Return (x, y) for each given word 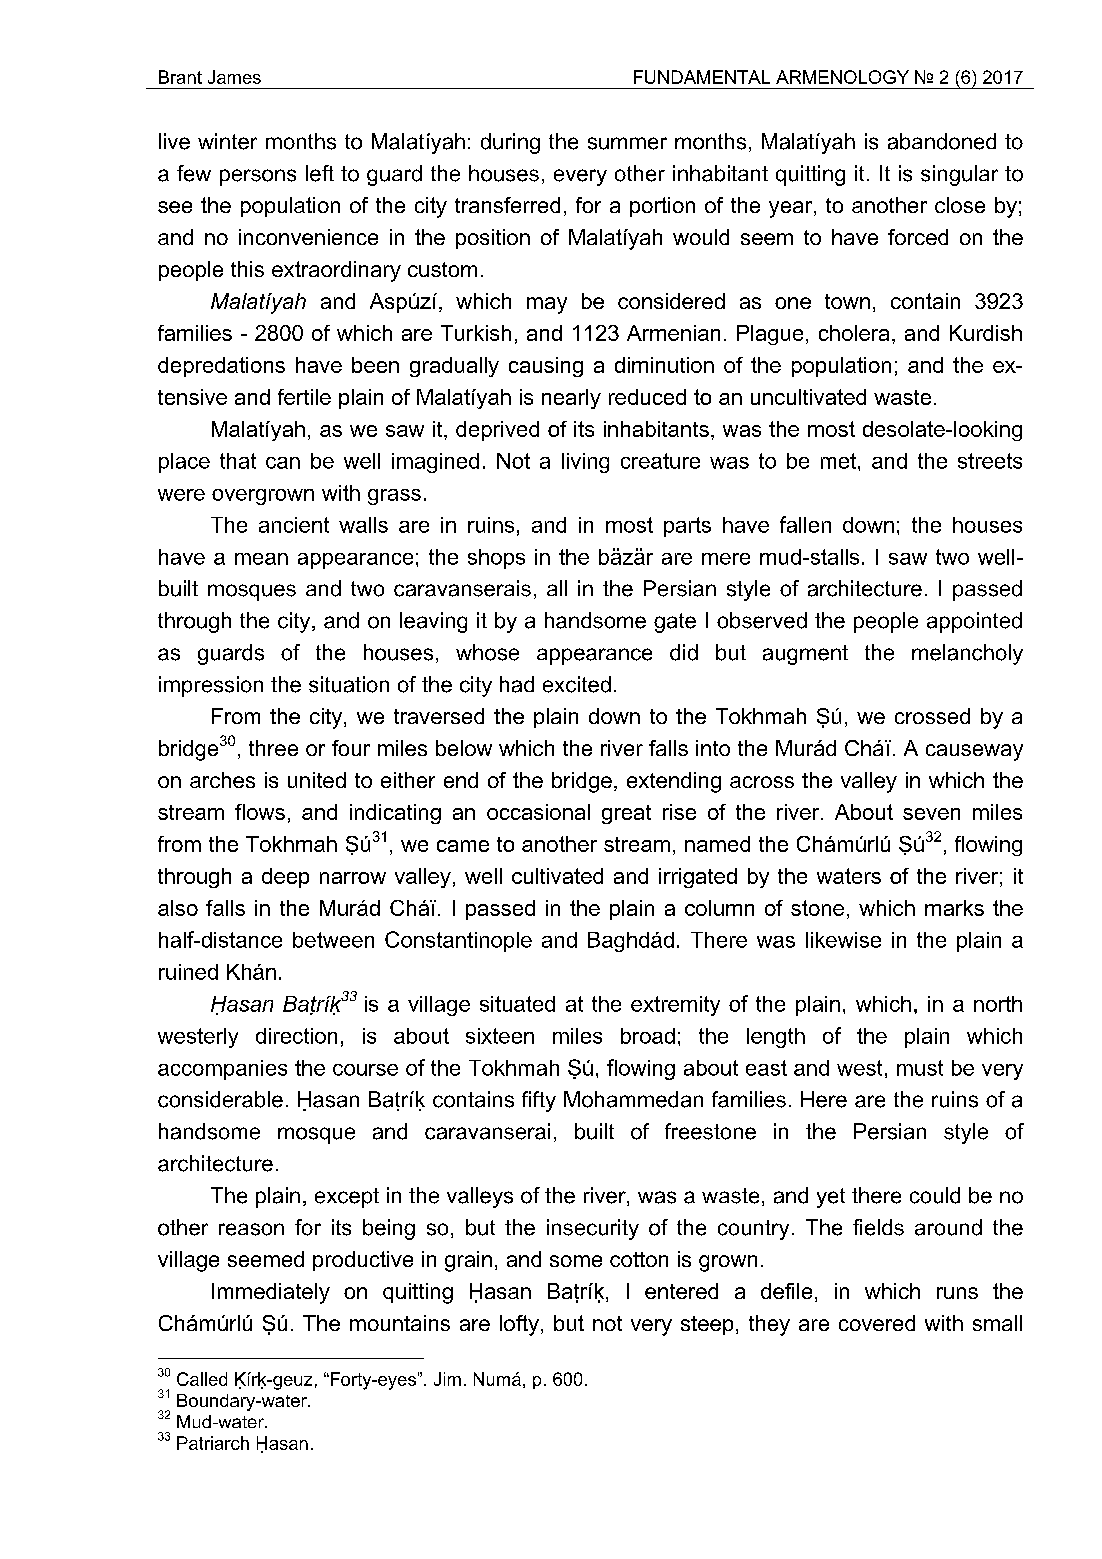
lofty (519, 1325)
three (273, 748)
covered (877, 1323)
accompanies (222, 1070)
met (840, 461)
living (585, 463)
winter (227, 141)
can (283, 463)
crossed (932, 716)
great (626, 814)
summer (627, 143)
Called (202, 1379)
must (920, 1068)
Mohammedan (633, 1099)
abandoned (942, 141)
